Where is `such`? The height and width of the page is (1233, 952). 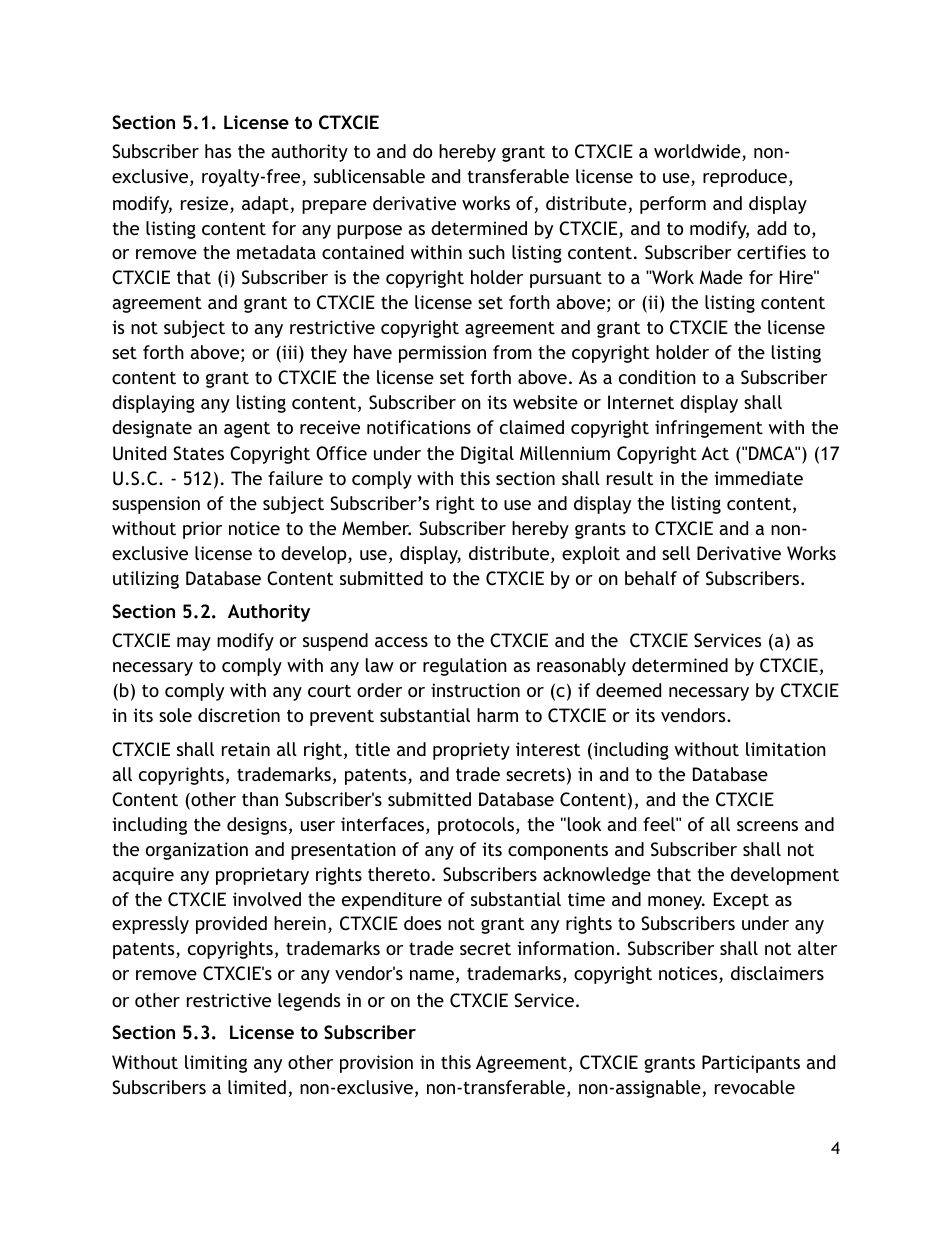 such is located at coordinates (487, 252).
